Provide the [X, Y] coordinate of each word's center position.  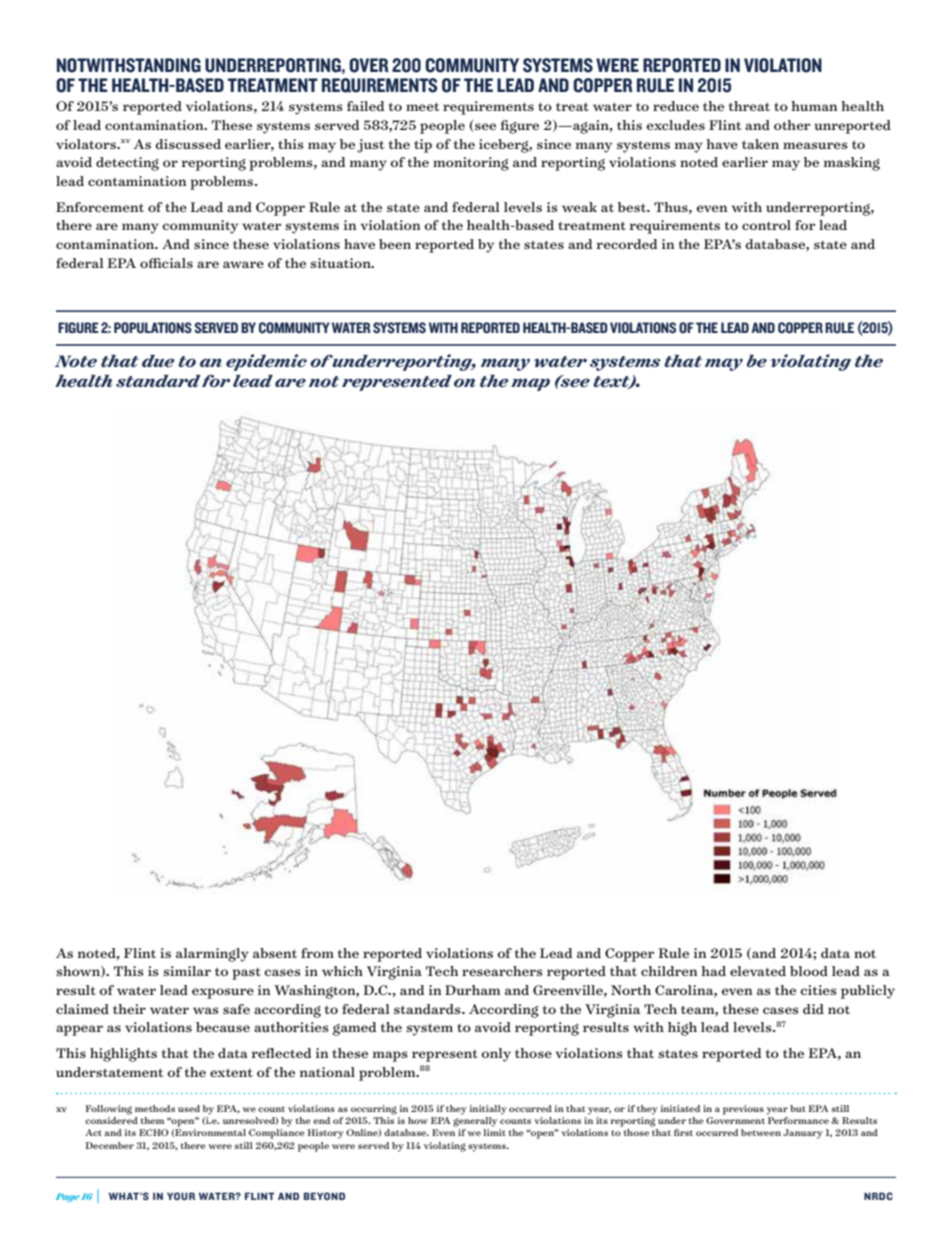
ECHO [154, 1132]
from [317, 953]
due [158, 361]
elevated [758, 971]
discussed [188, 144]
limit [495, 1132]
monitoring [471, 164]
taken [760, 144]
